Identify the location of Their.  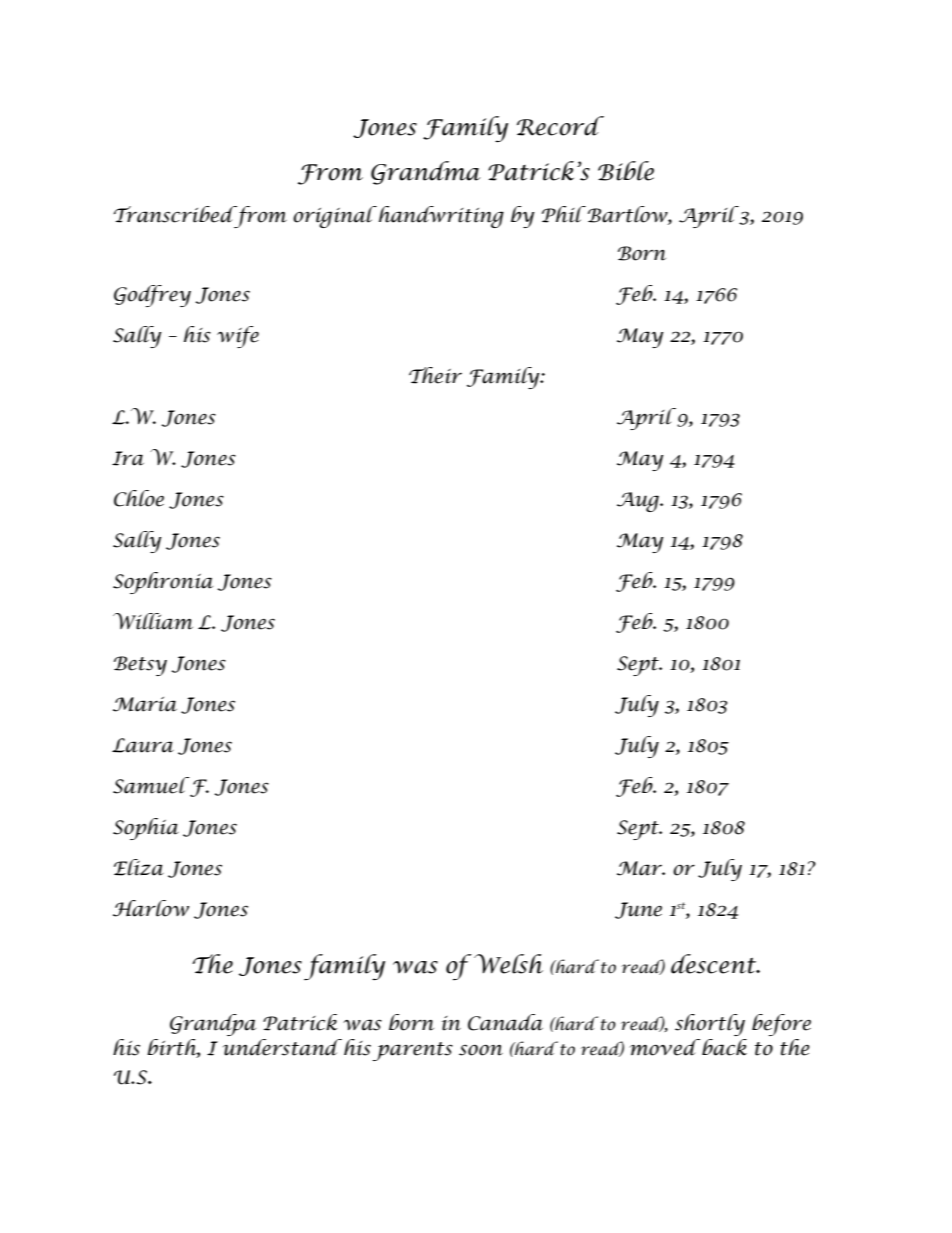
(435, 375).
